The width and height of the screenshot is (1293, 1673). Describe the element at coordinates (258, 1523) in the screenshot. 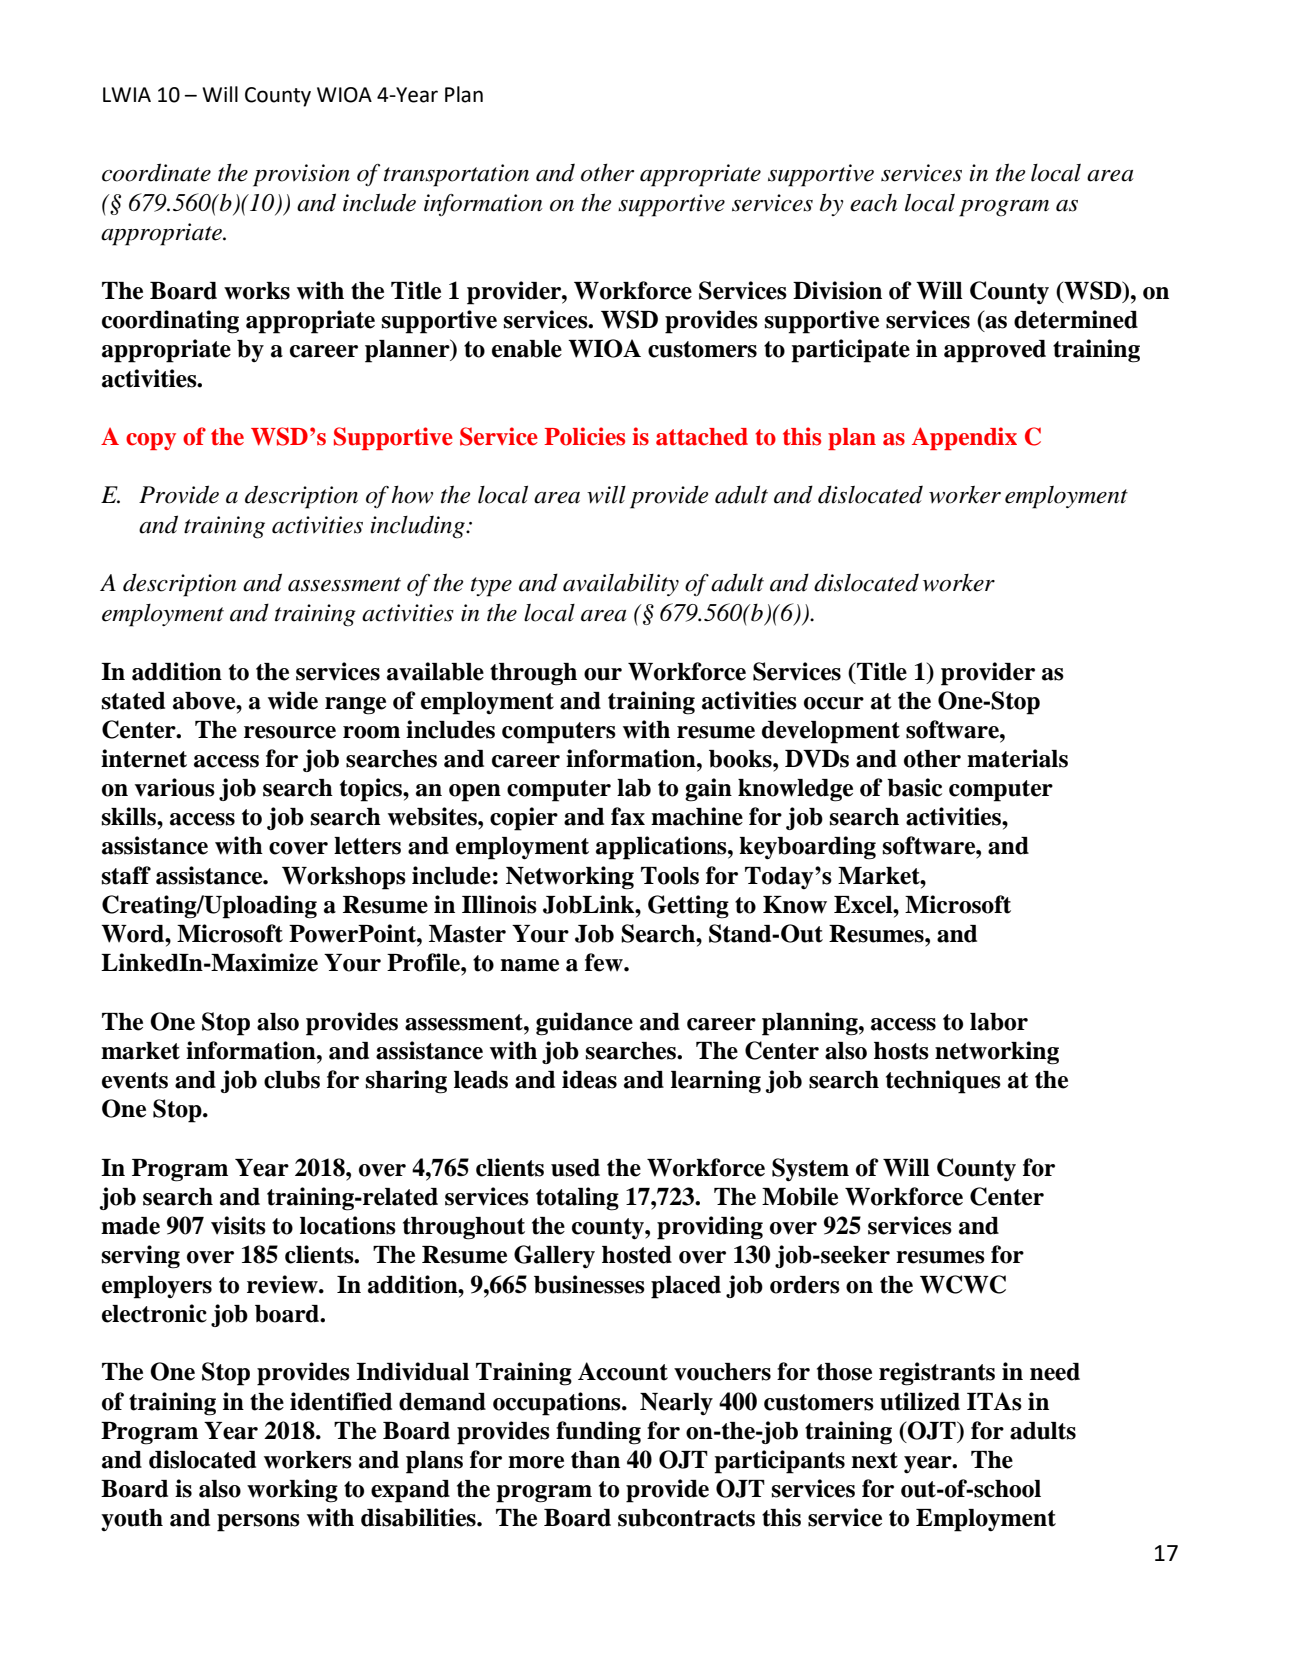

I see `persons` at that location.
